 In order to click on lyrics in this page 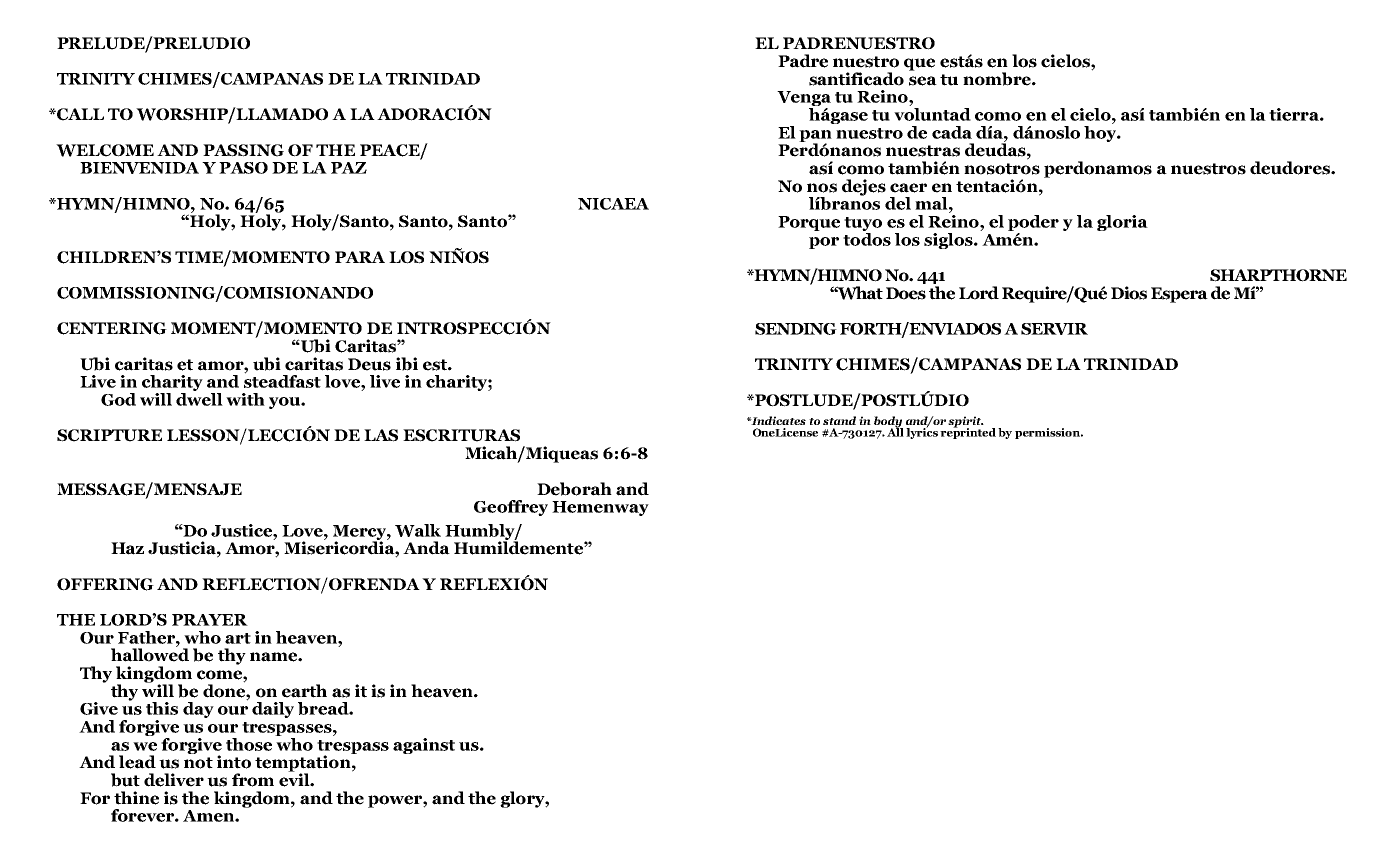, I will do `click(922, 432)`.
